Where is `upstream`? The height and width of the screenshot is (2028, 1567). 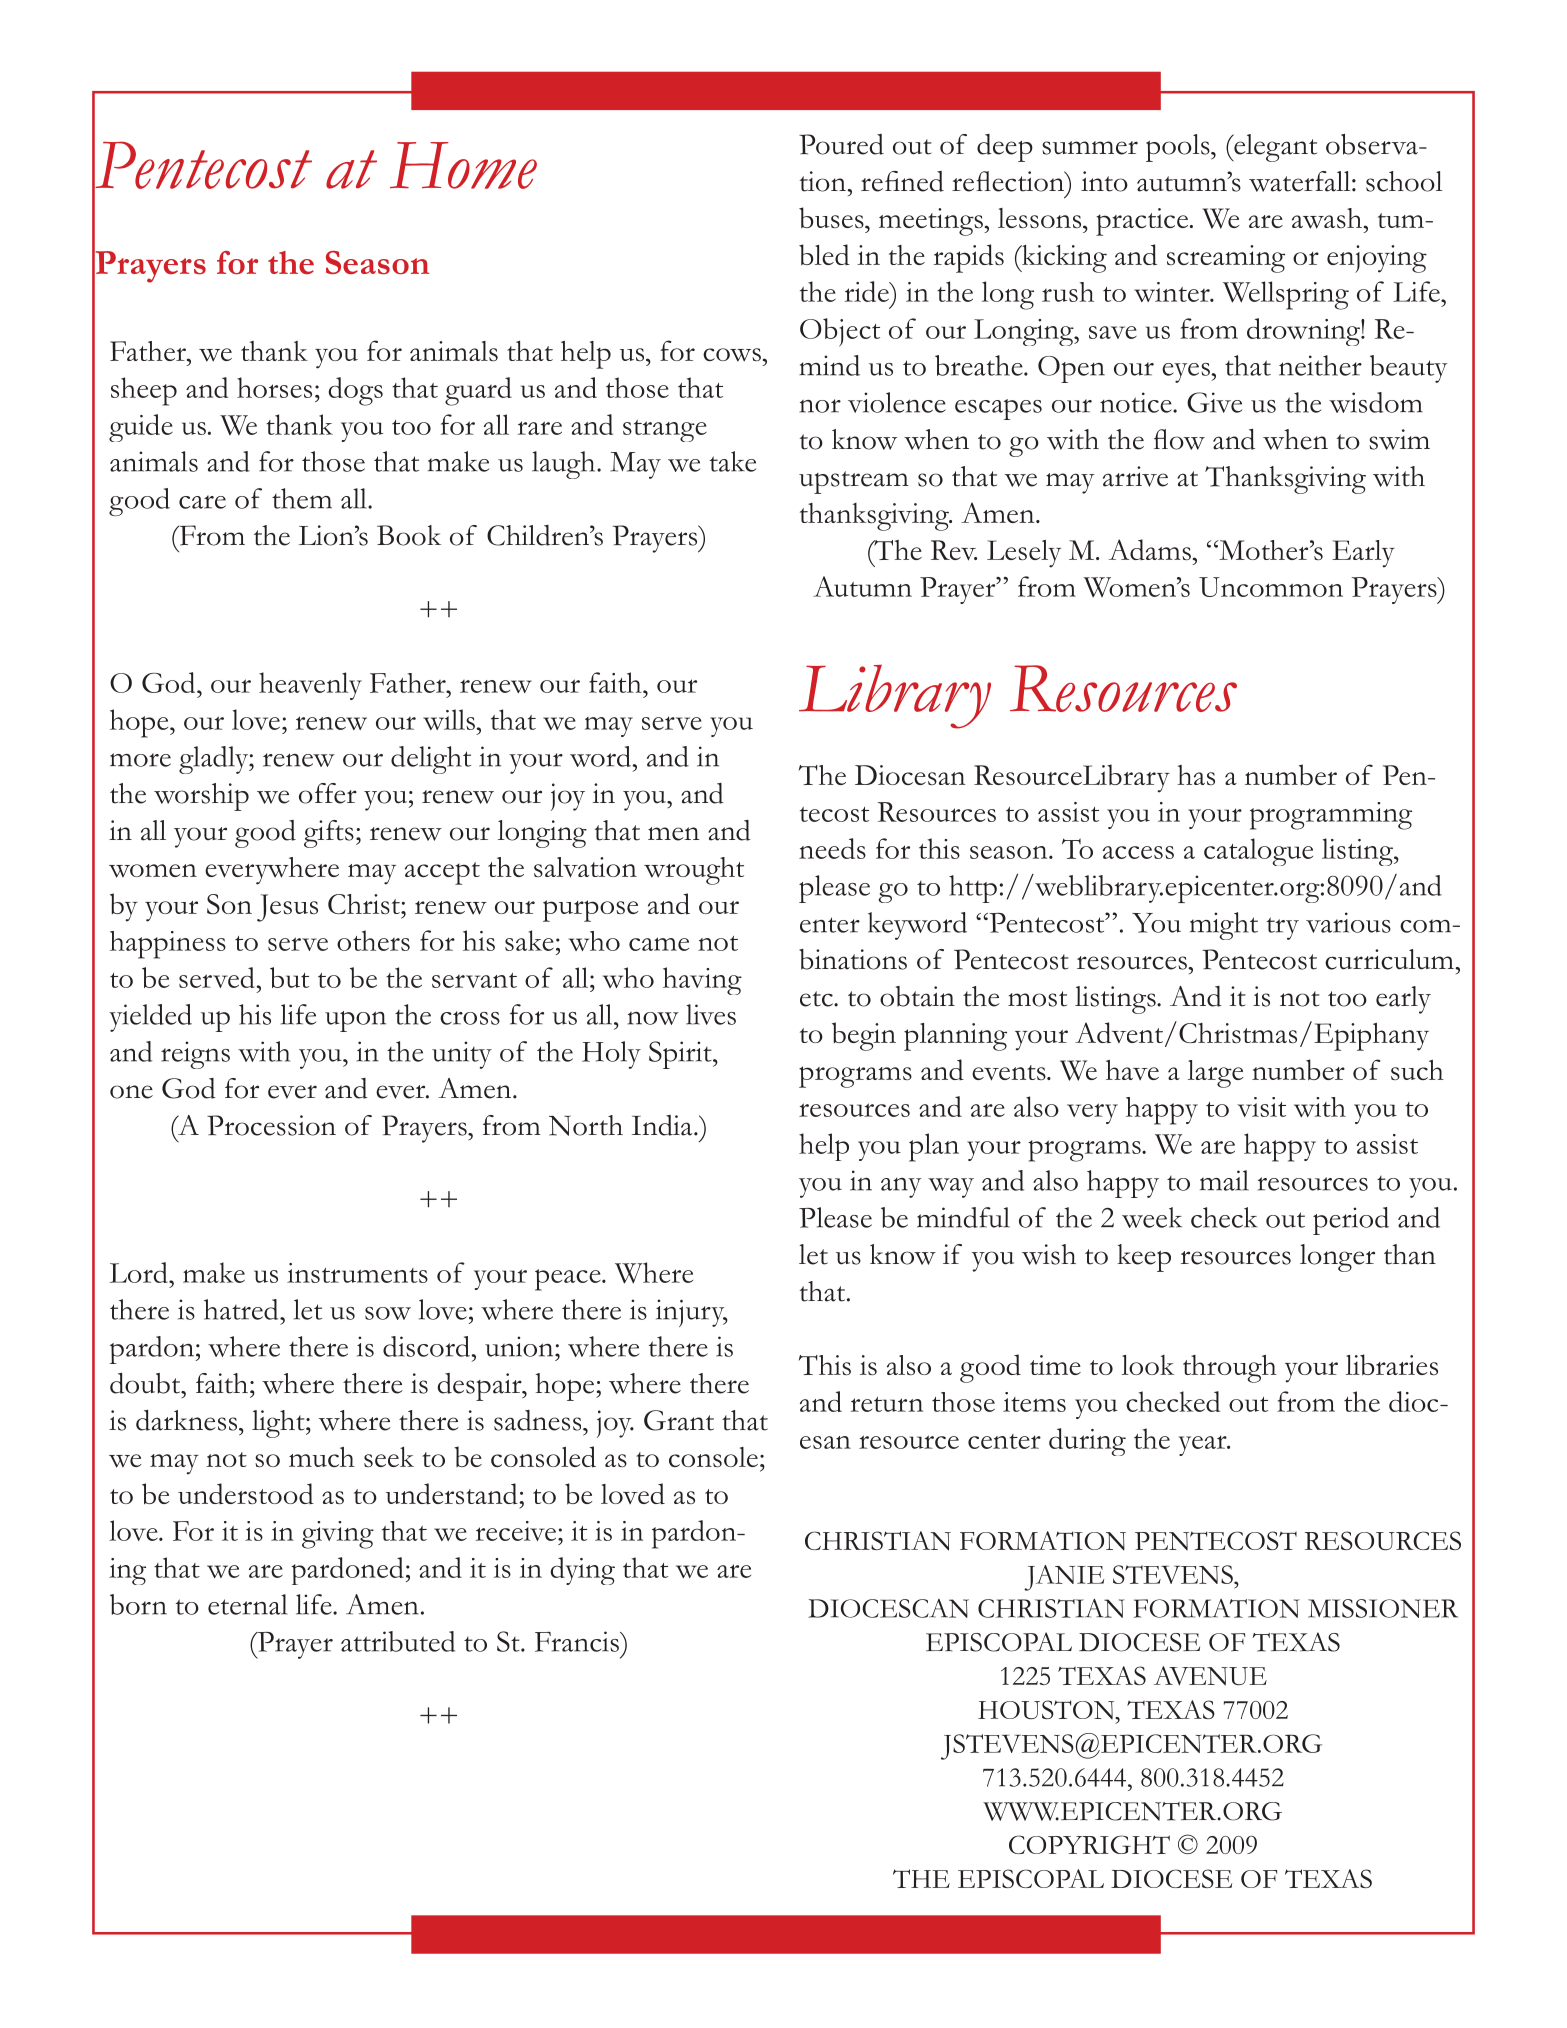
upstream is located at coordinates (854, 482).
